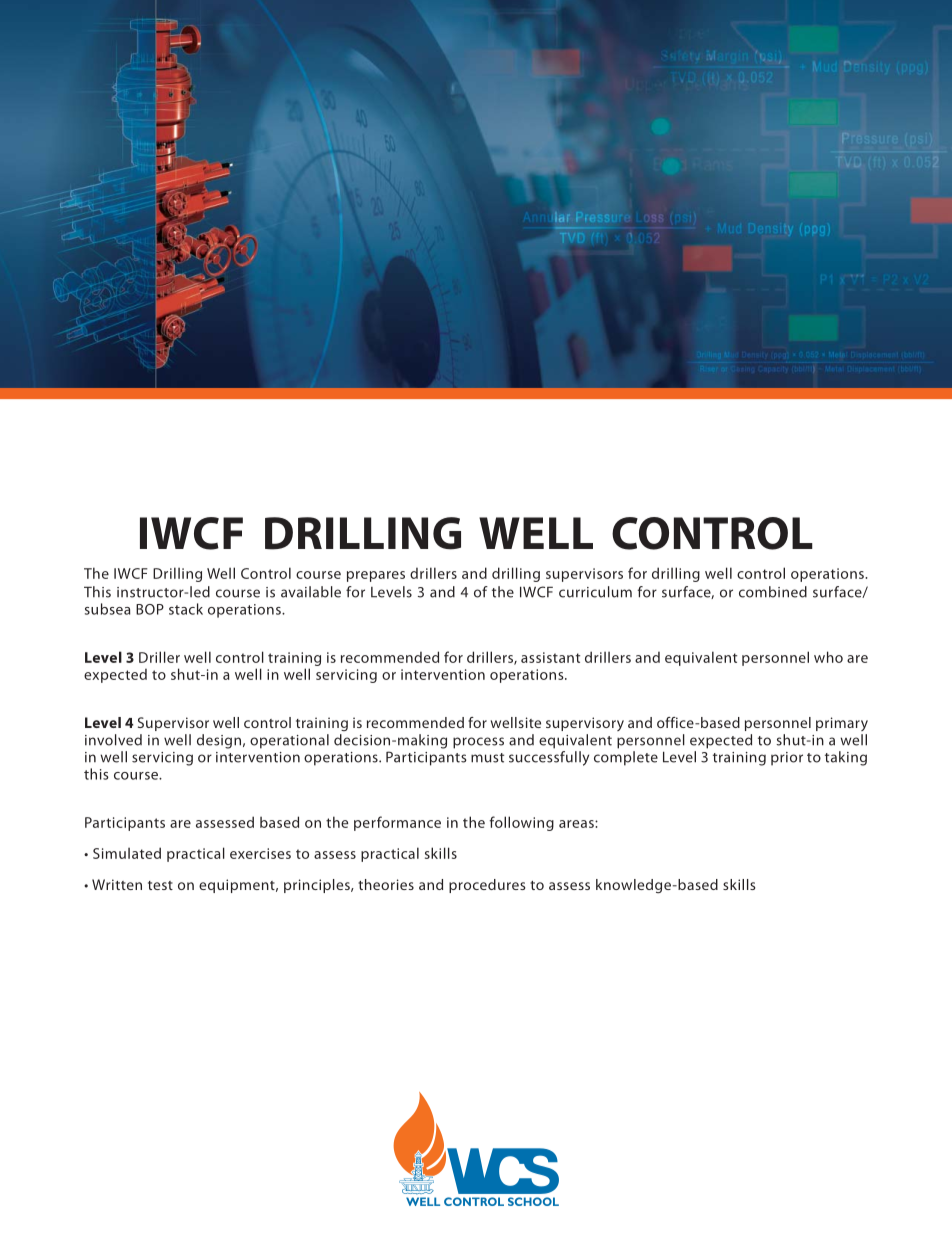 The width and height of the screenshot is (952, 1233). I want to click on design, so click(219, 741).
